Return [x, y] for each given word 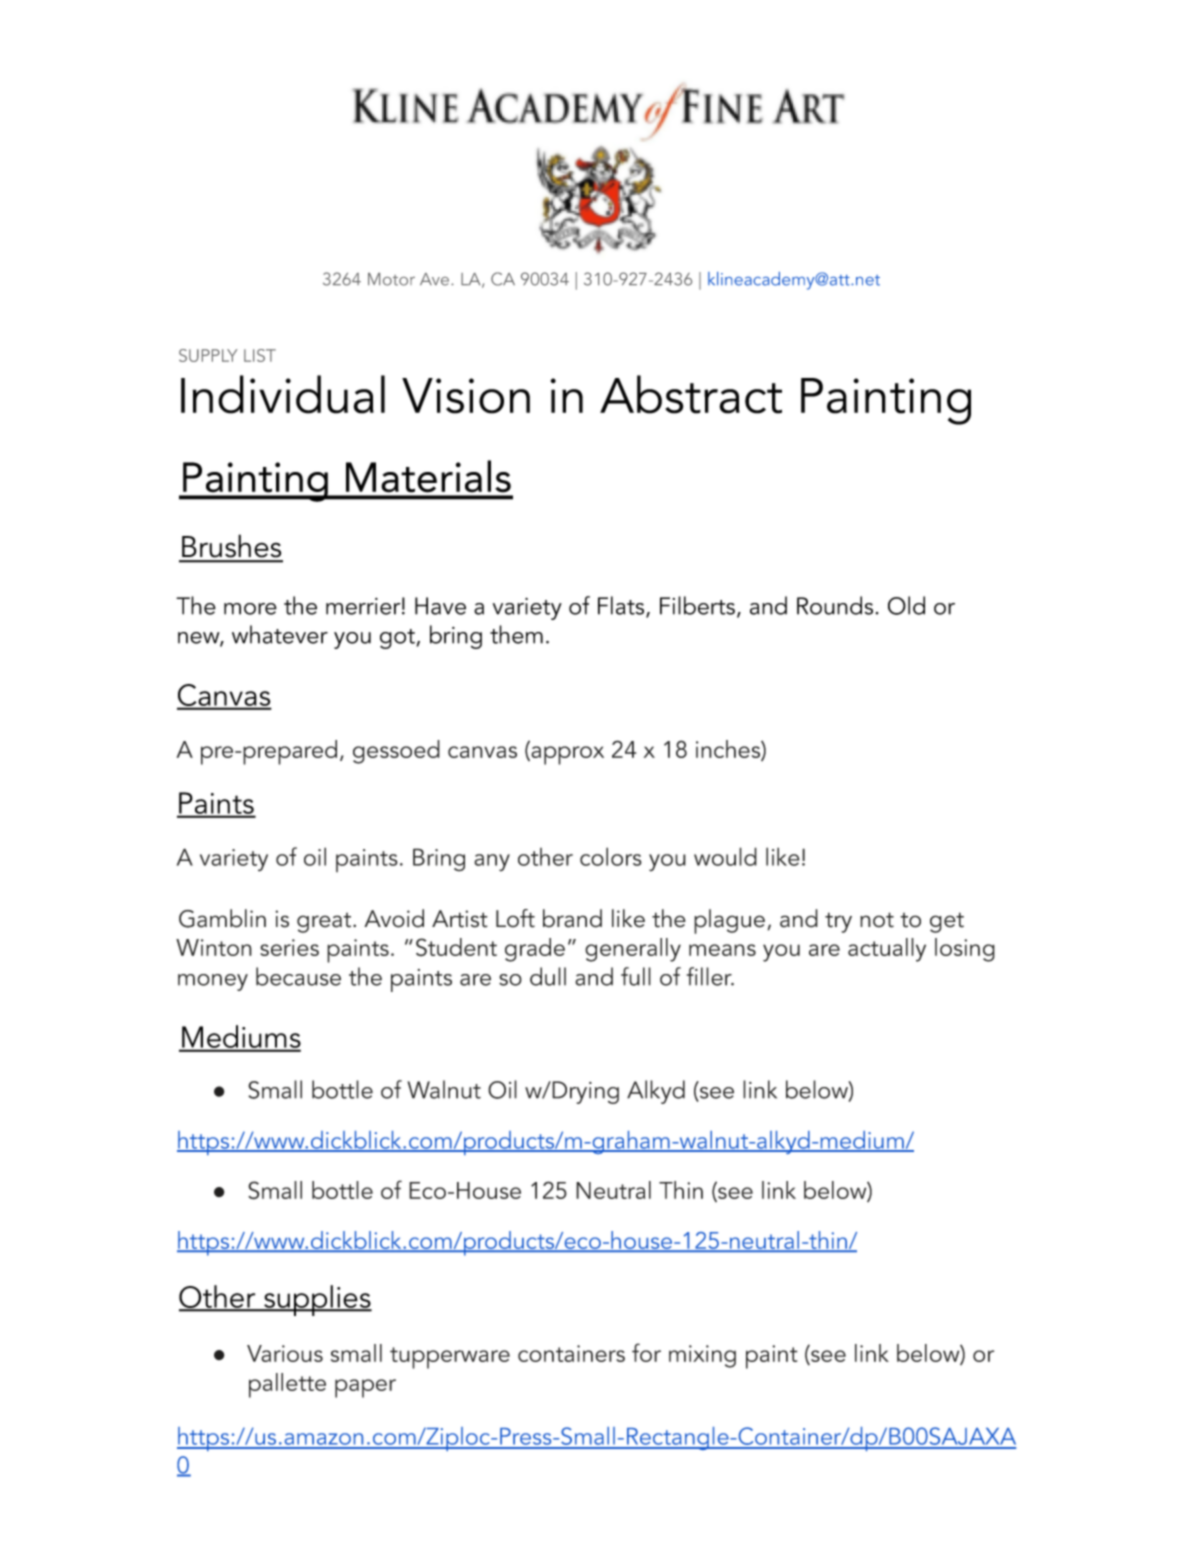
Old [906, 605]
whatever [280, 634]
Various [285, 1353]
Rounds [835, 605]
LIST [260, 355]
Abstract [691, 394]
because [298, 976]
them [516, 634]
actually [887, 950]
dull [548, 976]
